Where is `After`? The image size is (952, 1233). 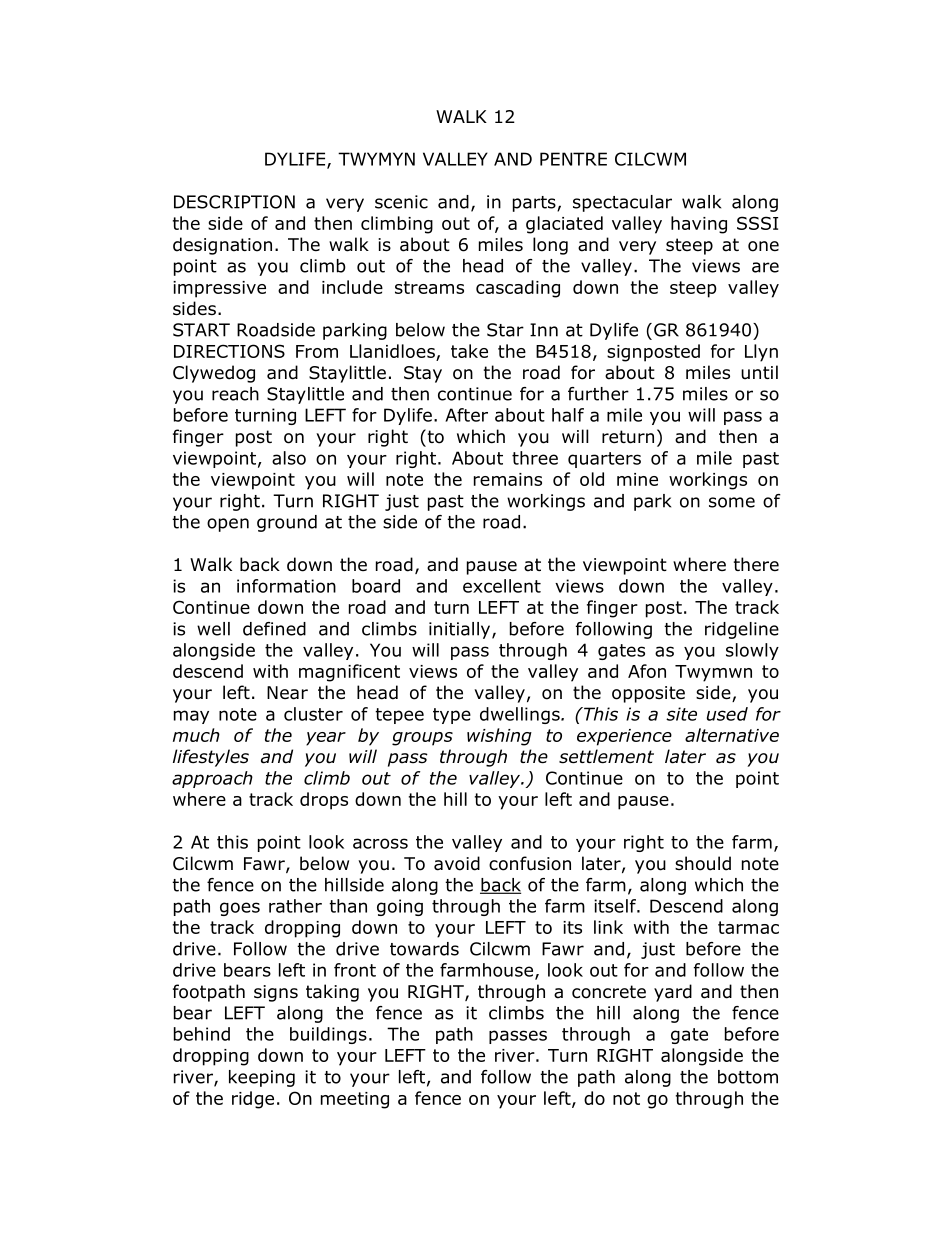
After is located at coordinates (466, 415).
